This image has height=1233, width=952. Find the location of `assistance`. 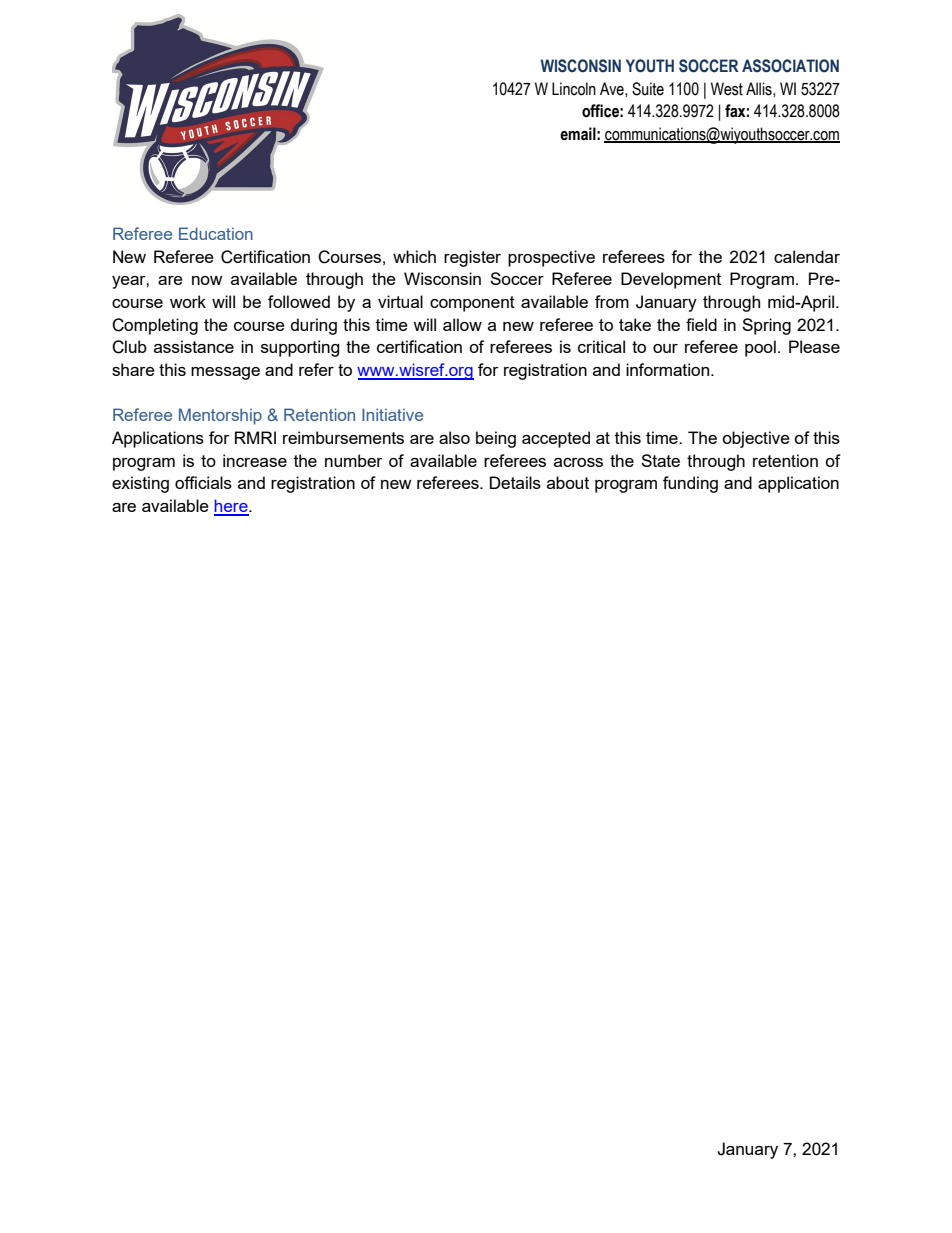

assistance is located at coordinates (194, 346).
